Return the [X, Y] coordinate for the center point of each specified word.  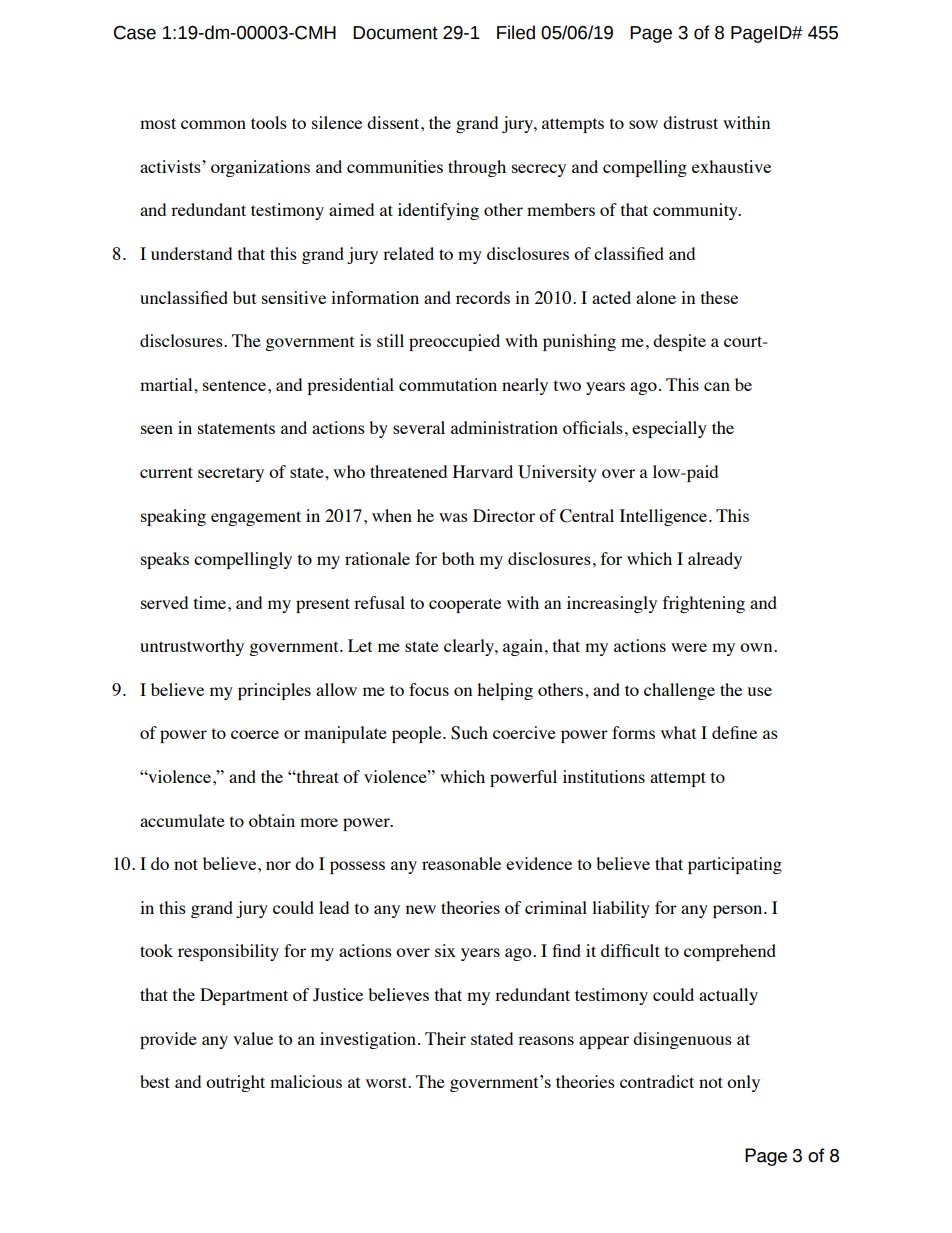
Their [445, 1038]
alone [656, 297]
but [244, 297]
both [458, 558]
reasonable [461, 863]
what [678, 732]
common [213, 124]
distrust [690, 122]
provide [168, 1040]
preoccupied [454, 342]
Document [395, 33]
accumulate [182, 820]
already [715, 560]
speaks [165, 560]
